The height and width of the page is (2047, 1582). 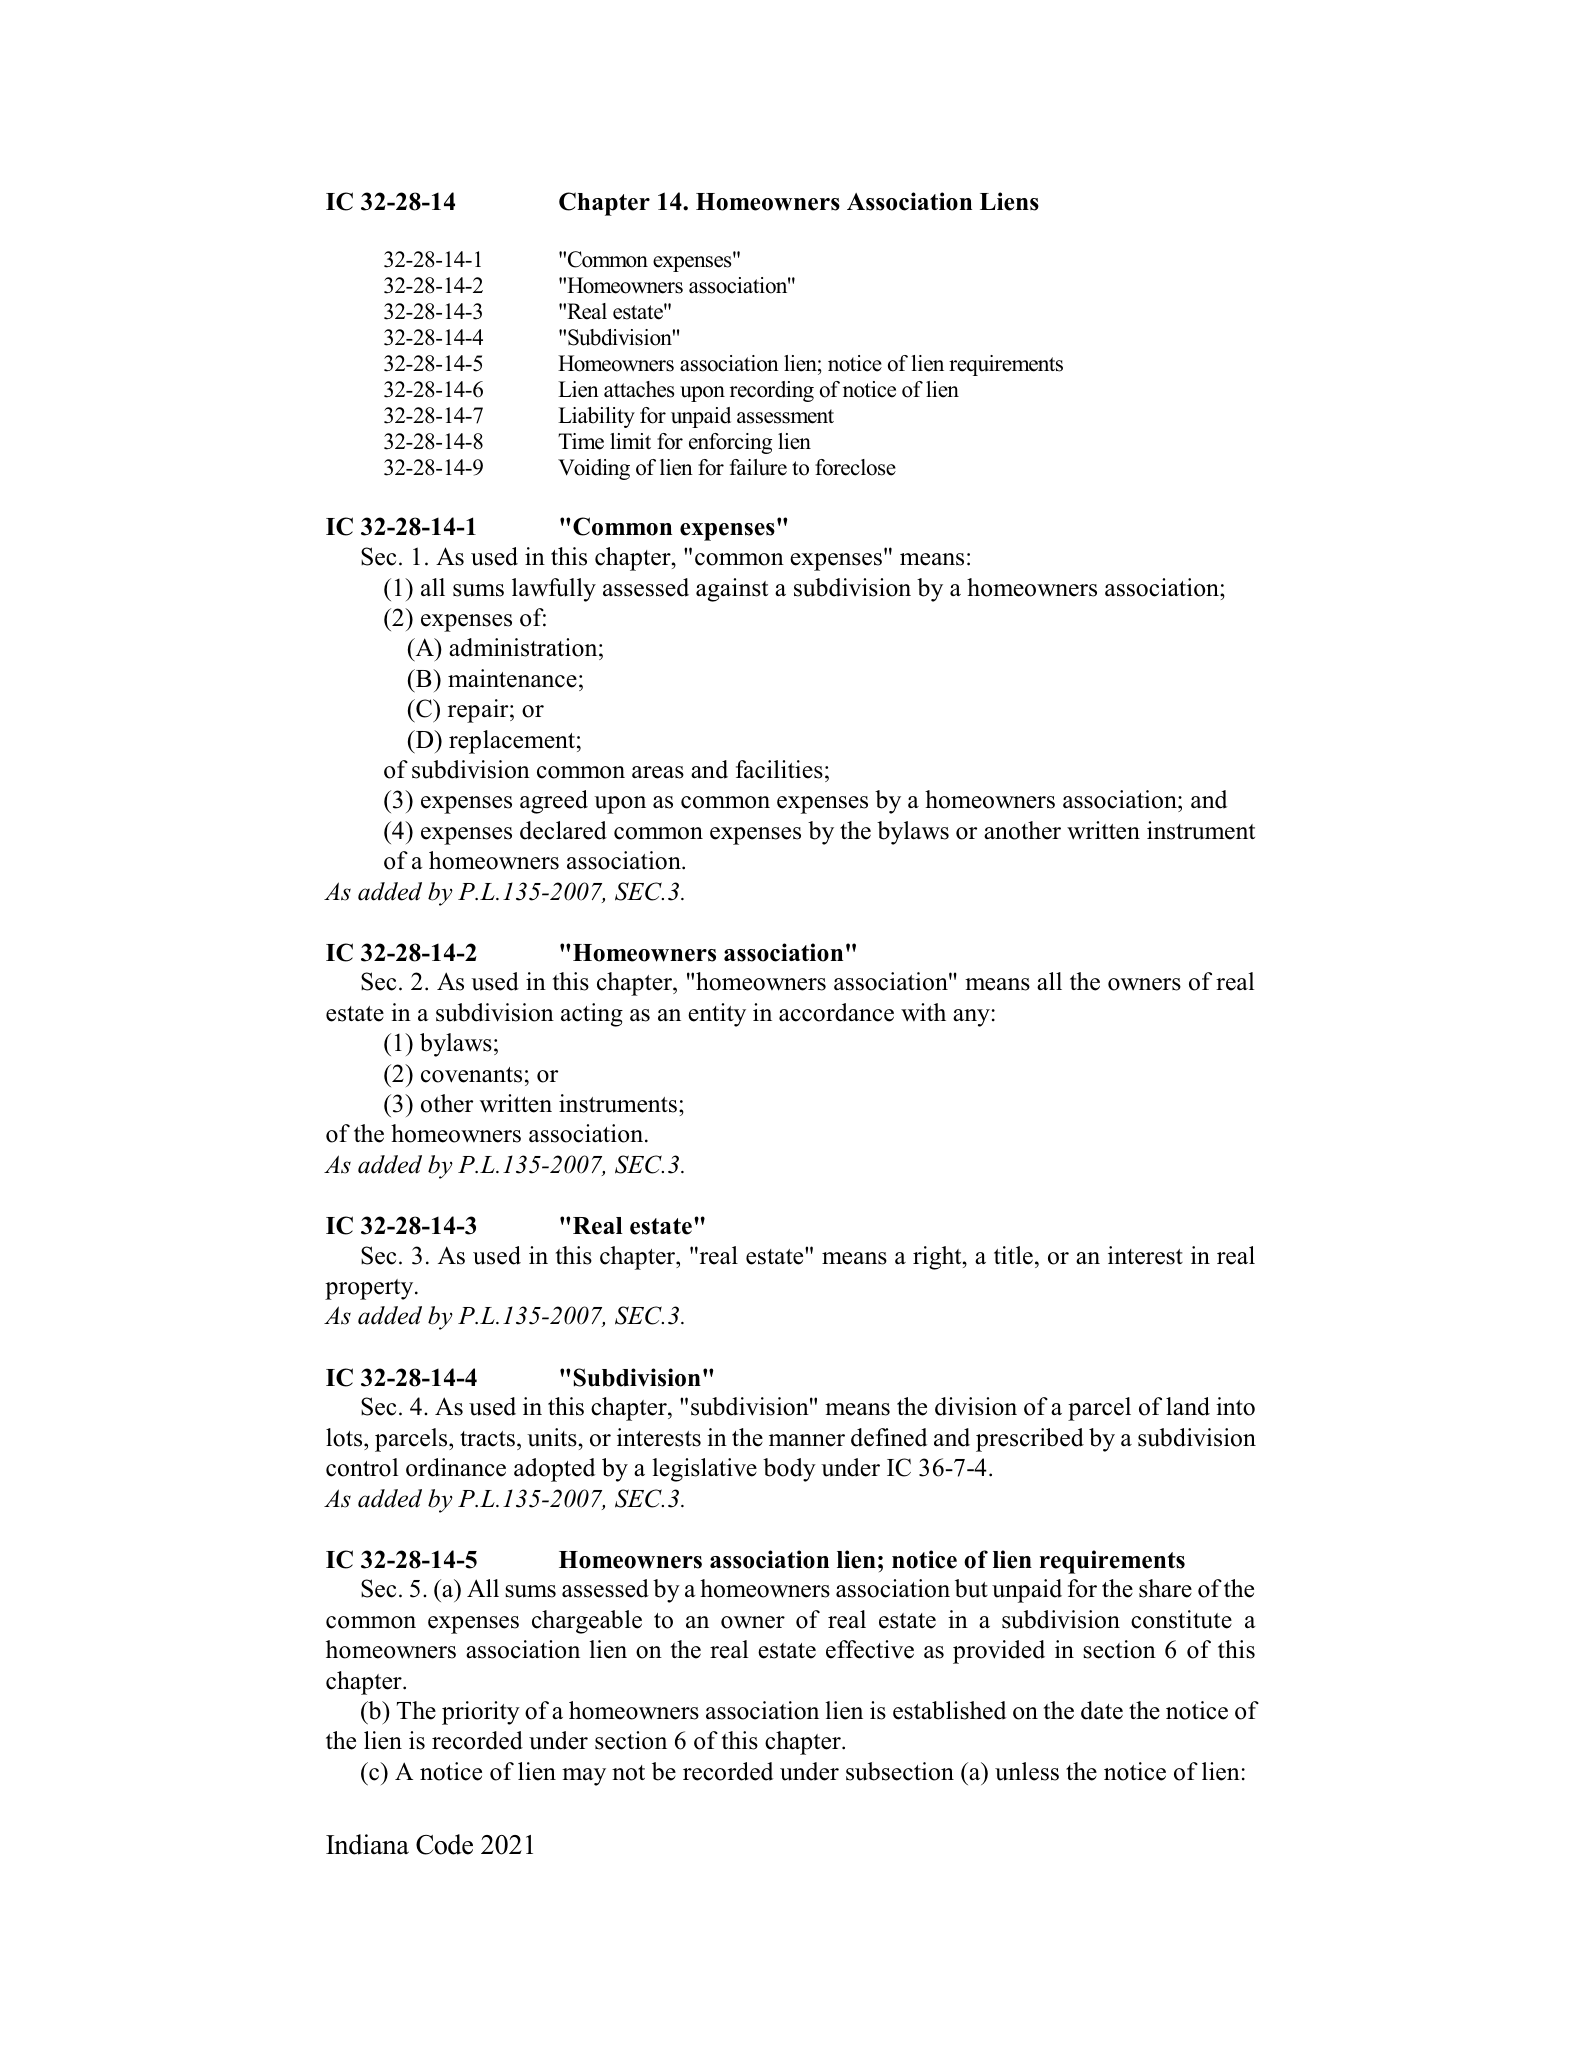 What do you see at coordinates (949, 1710) in the page?
I see `established` at bounding box center [949, 1710].
